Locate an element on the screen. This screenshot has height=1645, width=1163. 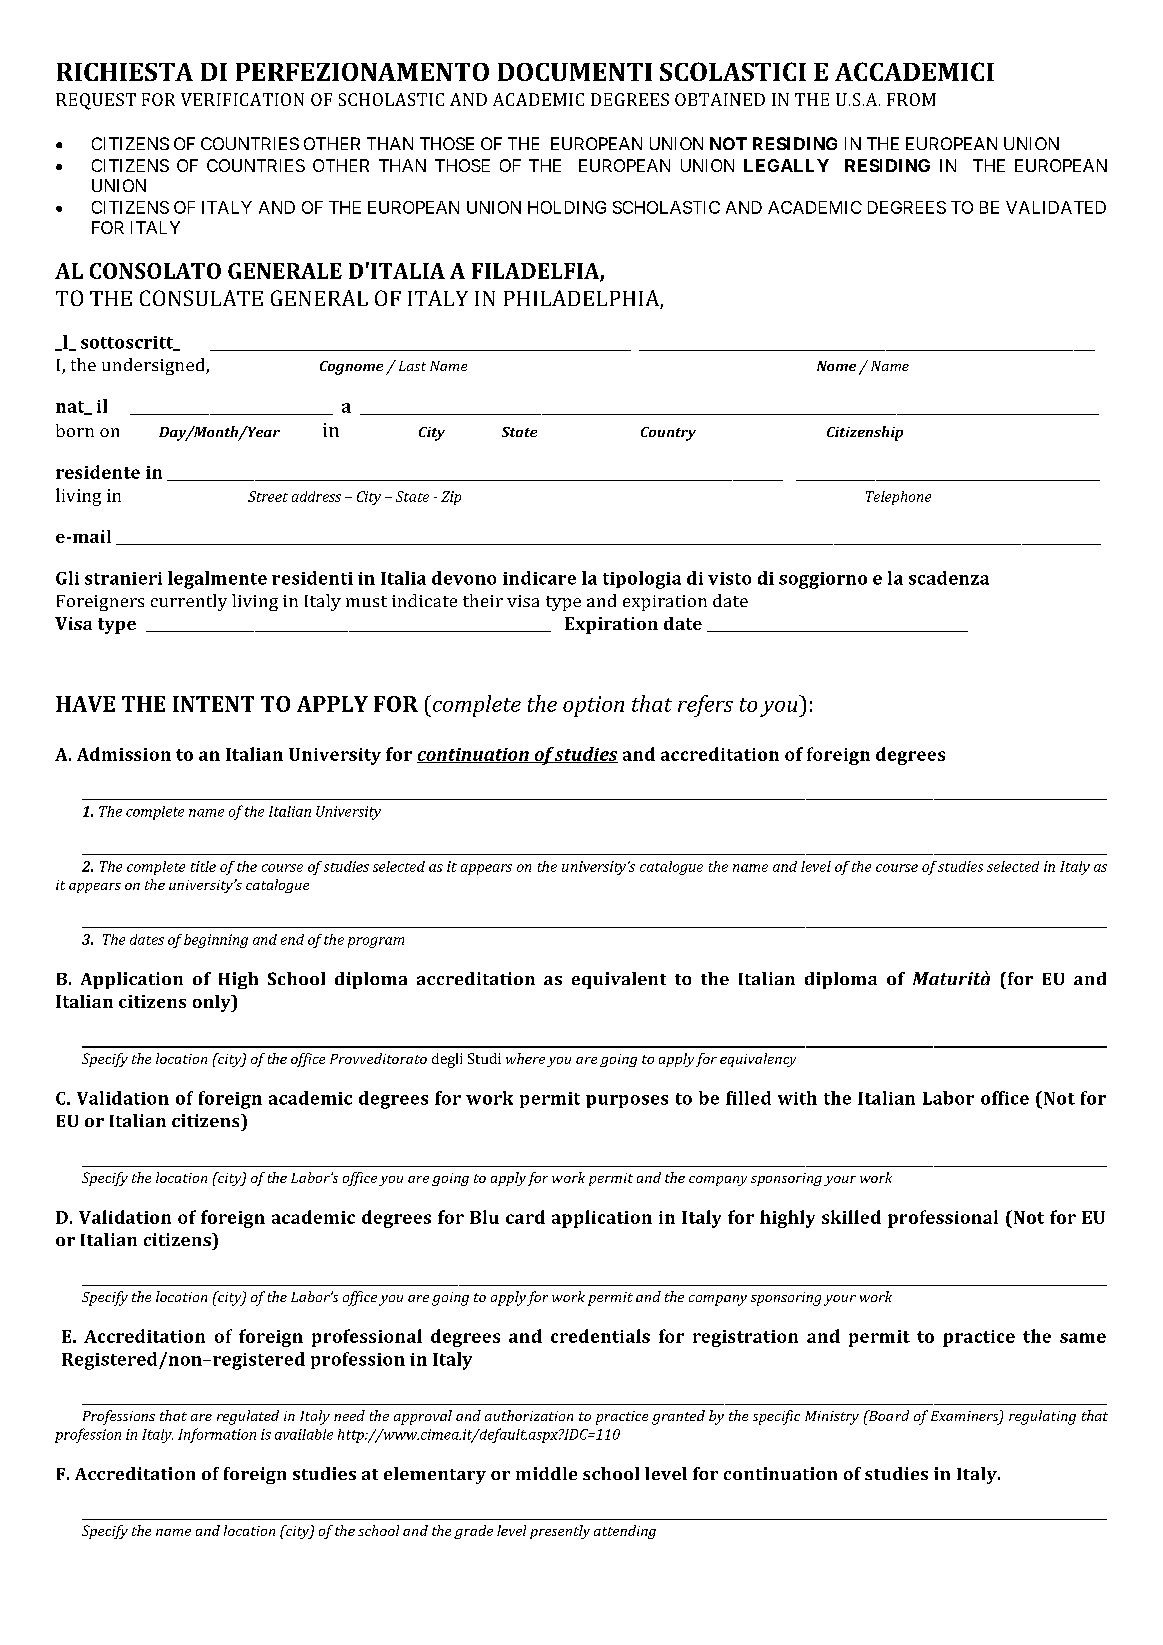
Information is located at coordinates (217, 1435).
